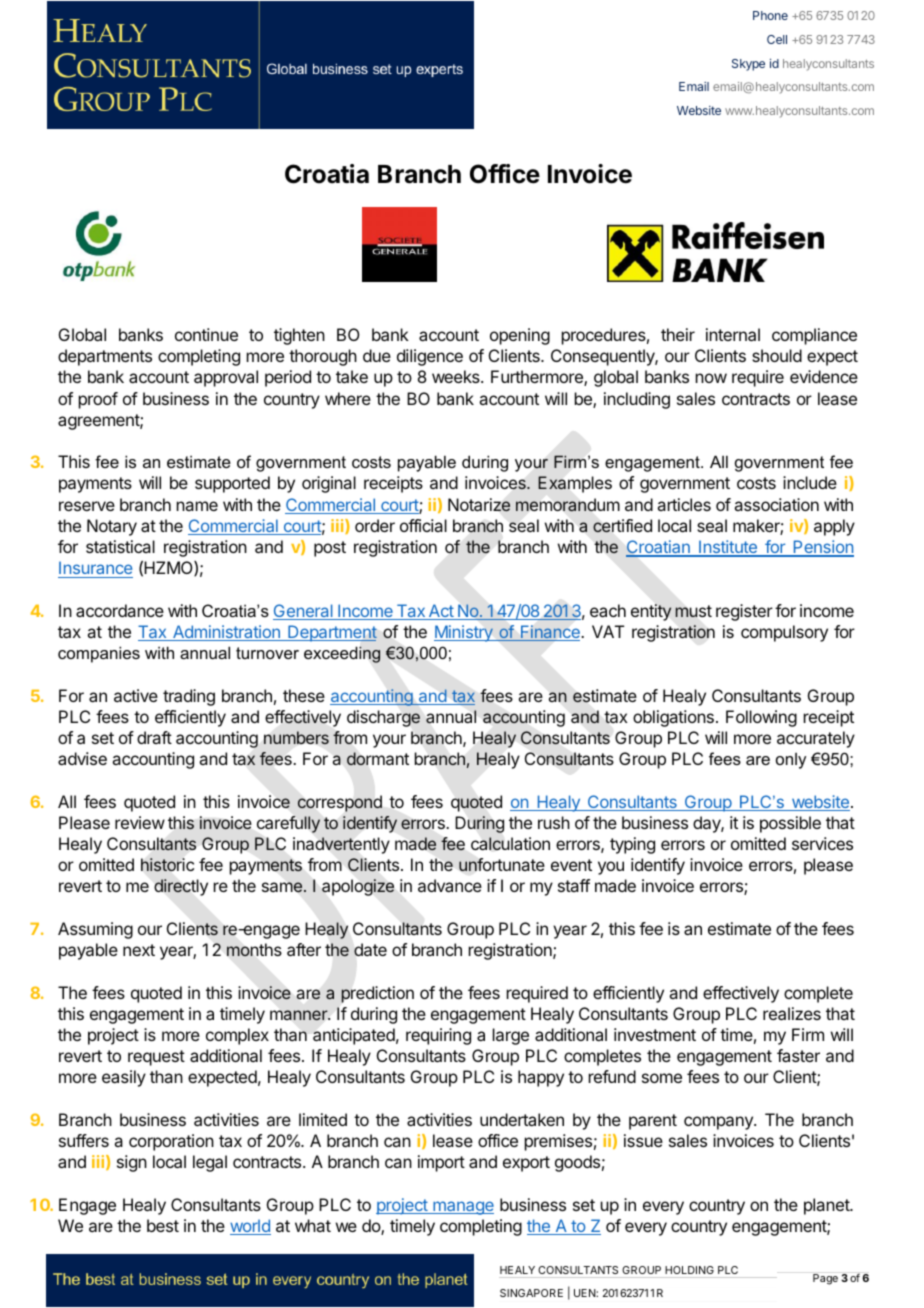 This screenshot has height=1308, width=924. I want to click on Ministry, so click(464, 633).
